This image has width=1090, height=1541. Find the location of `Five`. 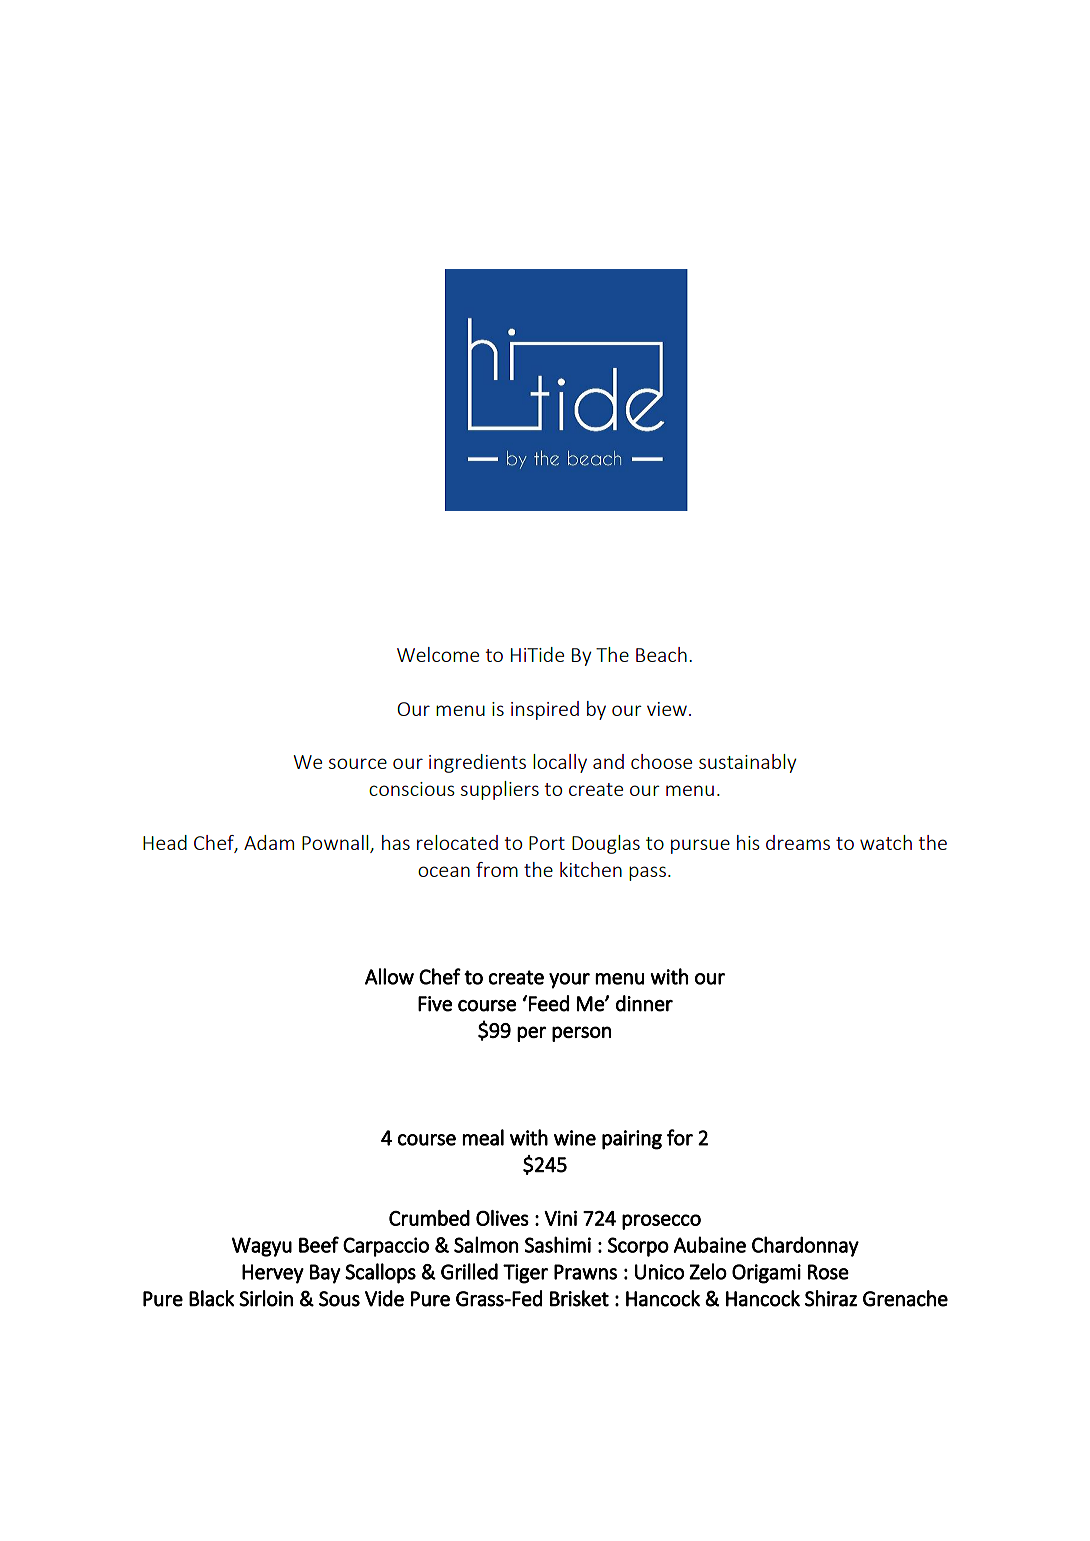

Five is located at coordinates (435, 1004).
